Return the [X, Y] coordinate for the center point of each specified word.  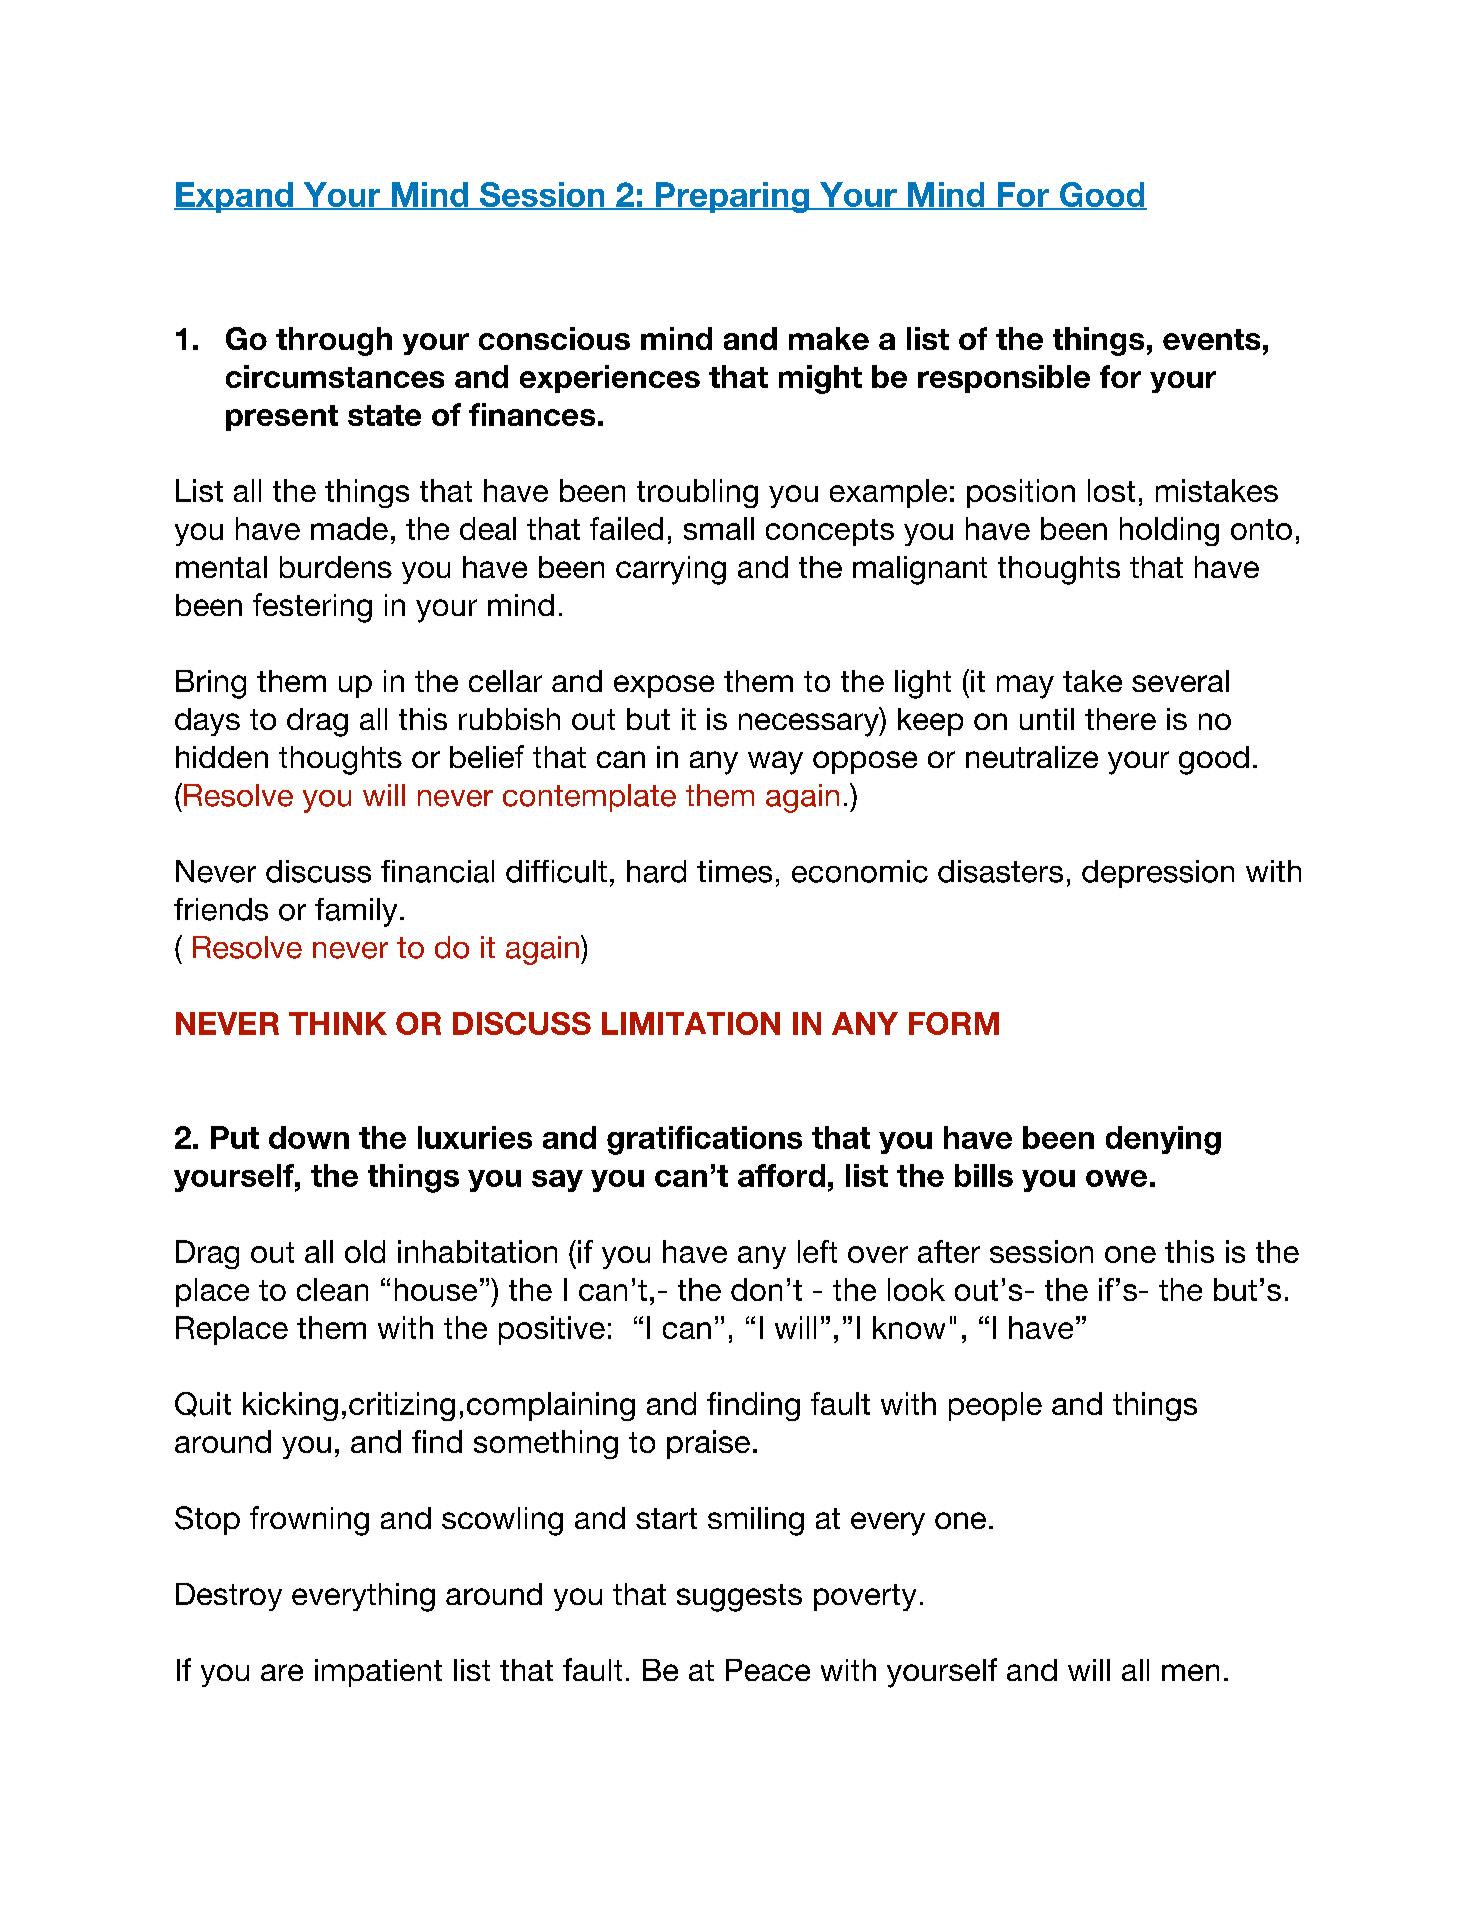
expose [664, 686]
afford [781, 1175]
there [1120, 719]
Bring [211, 684]
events [1211, 339]
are [282, 1672]
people [995, 1406]
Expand [234, 197]
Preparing [732, 197]
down [309, 1137]
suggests [739, 1598]
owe [1116, 1178]
